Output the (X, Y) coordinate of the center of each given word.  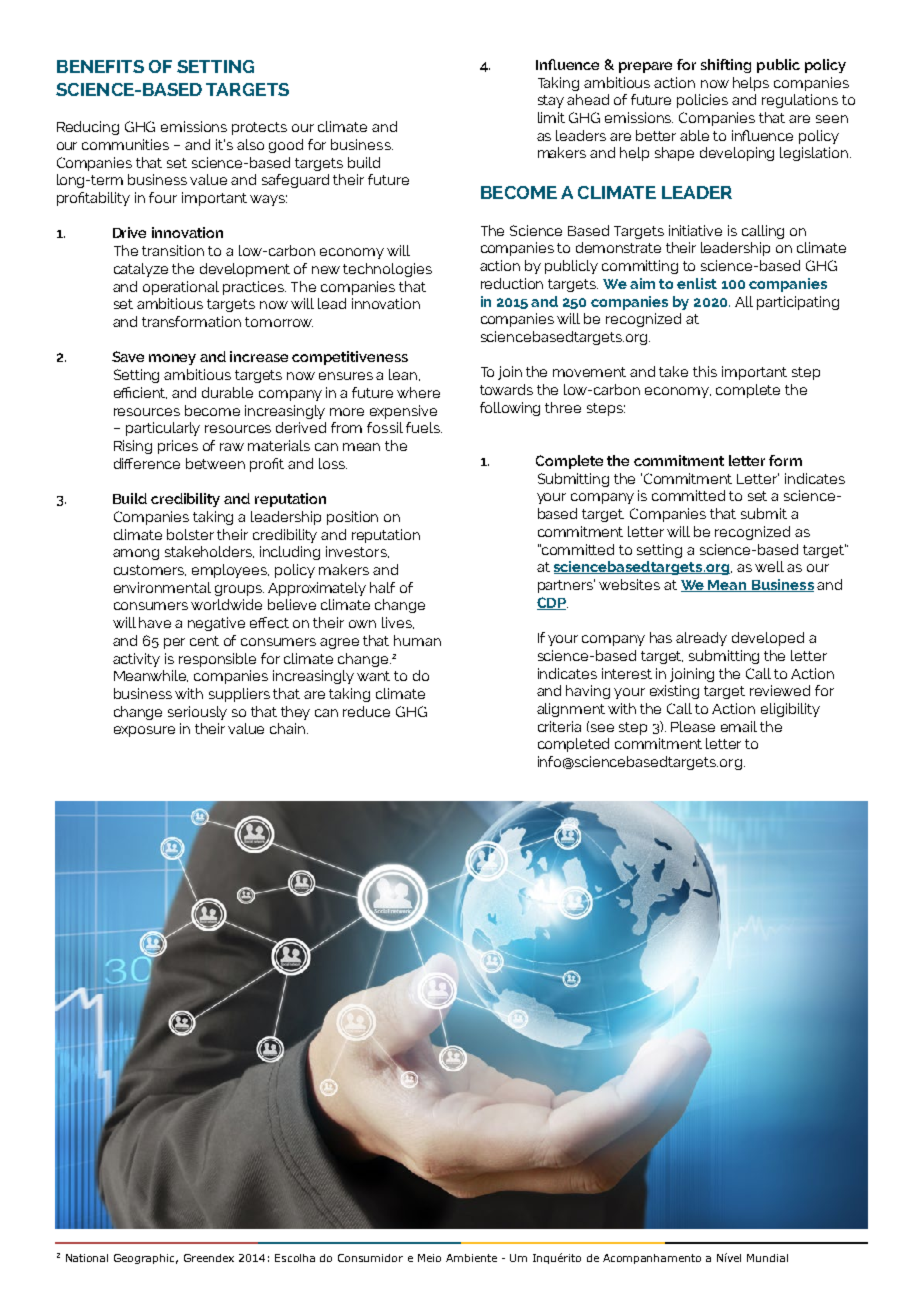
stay (551, 101)
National (87, 1258)
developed (768, 639)
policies (702, 101)
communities (125, 144)
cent (204, 641)
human (417, 640)
